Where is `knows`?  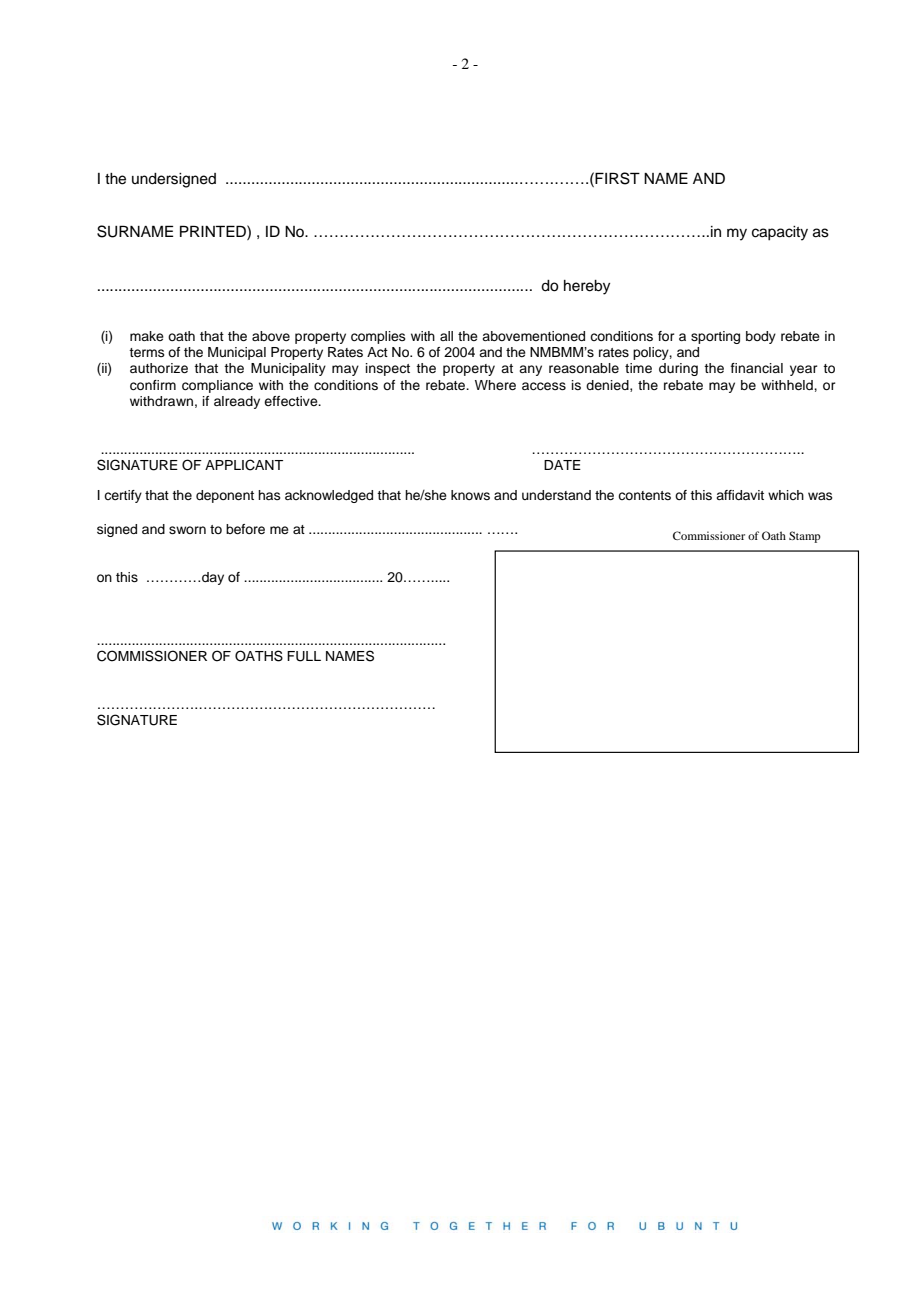
knows is located at coordinates (470, 495).
